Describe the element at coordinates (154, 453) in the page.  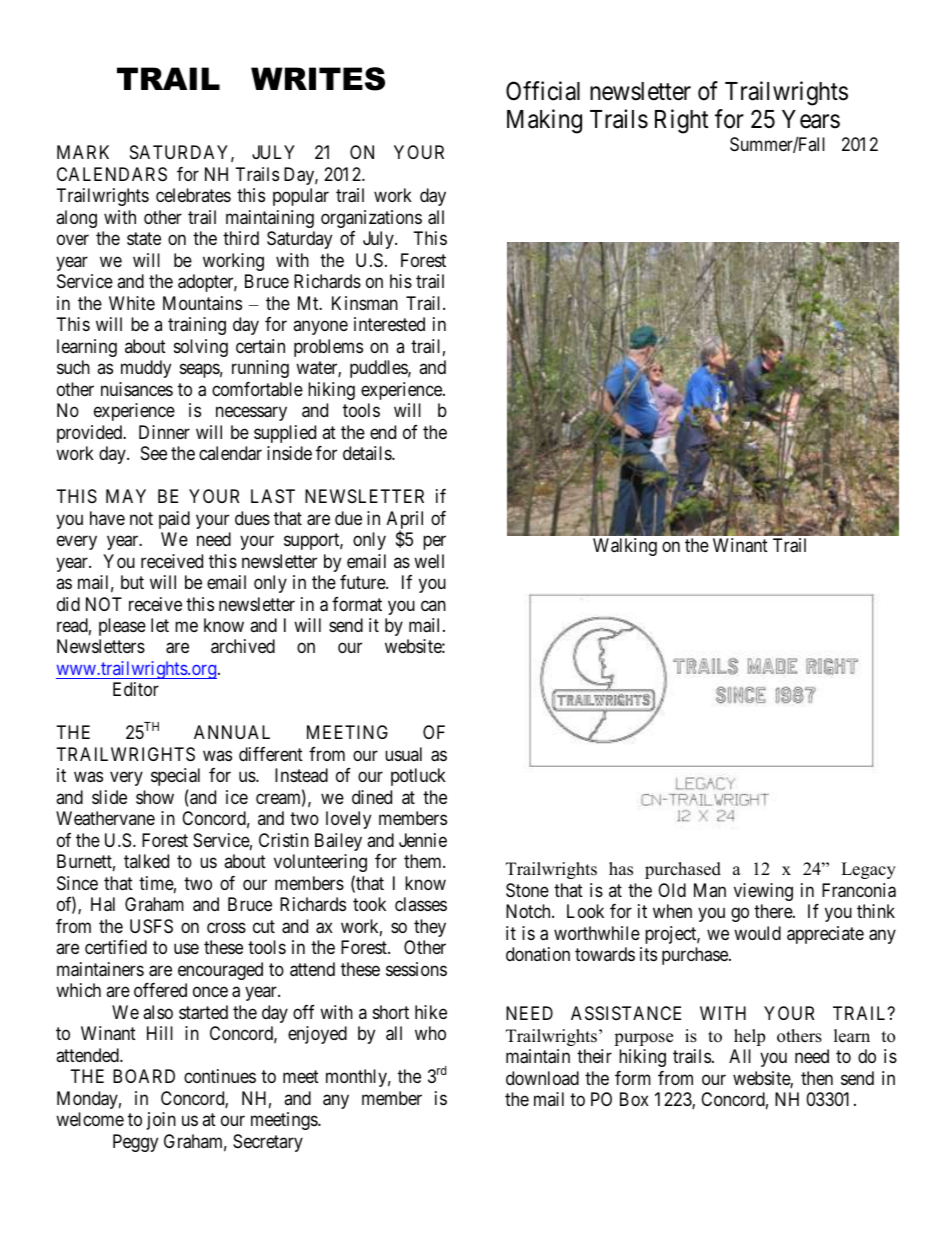
I see `See` at that location.
